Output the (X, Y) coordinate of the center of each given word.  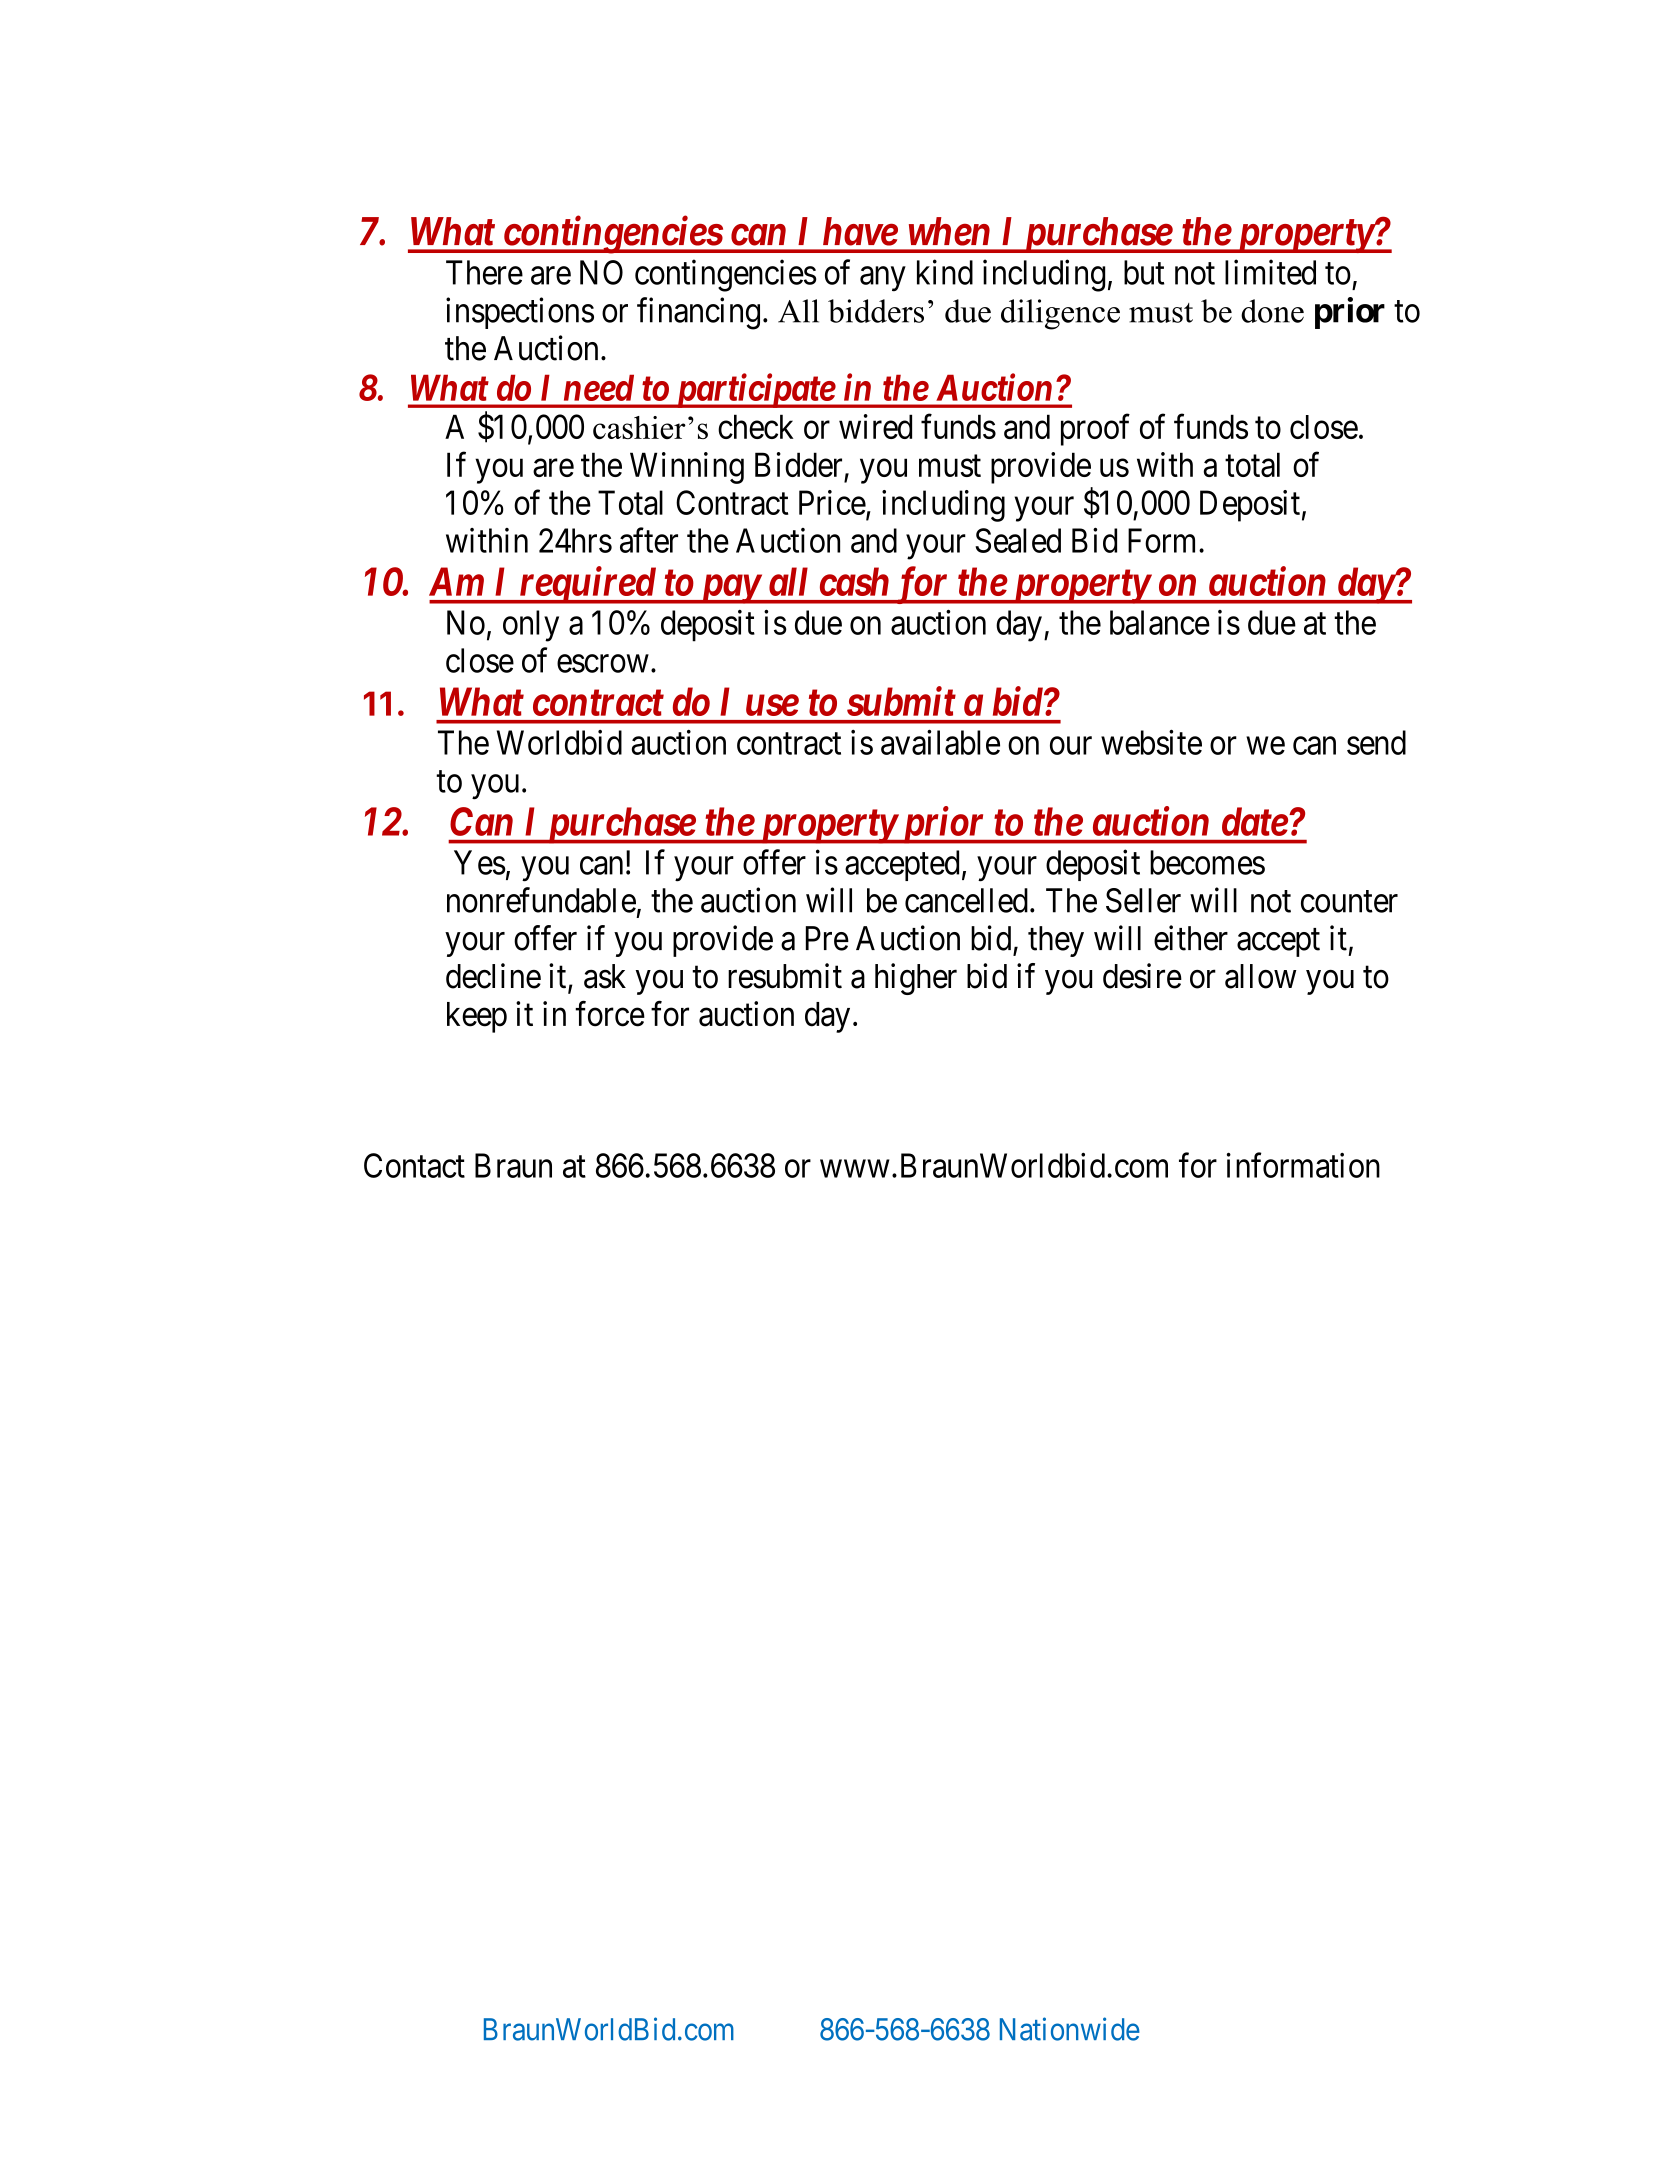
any (882, 279)
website (1151, 742)
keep (477, 1017)
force (610, 1014)
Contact (414, 1165)
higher (916, 979)
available (940, 742)
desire (1142, 976)
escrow (603, 664)
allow (1260, 976)
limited (1270, 272)
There (484, 272)
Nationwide (1070, 2029)
